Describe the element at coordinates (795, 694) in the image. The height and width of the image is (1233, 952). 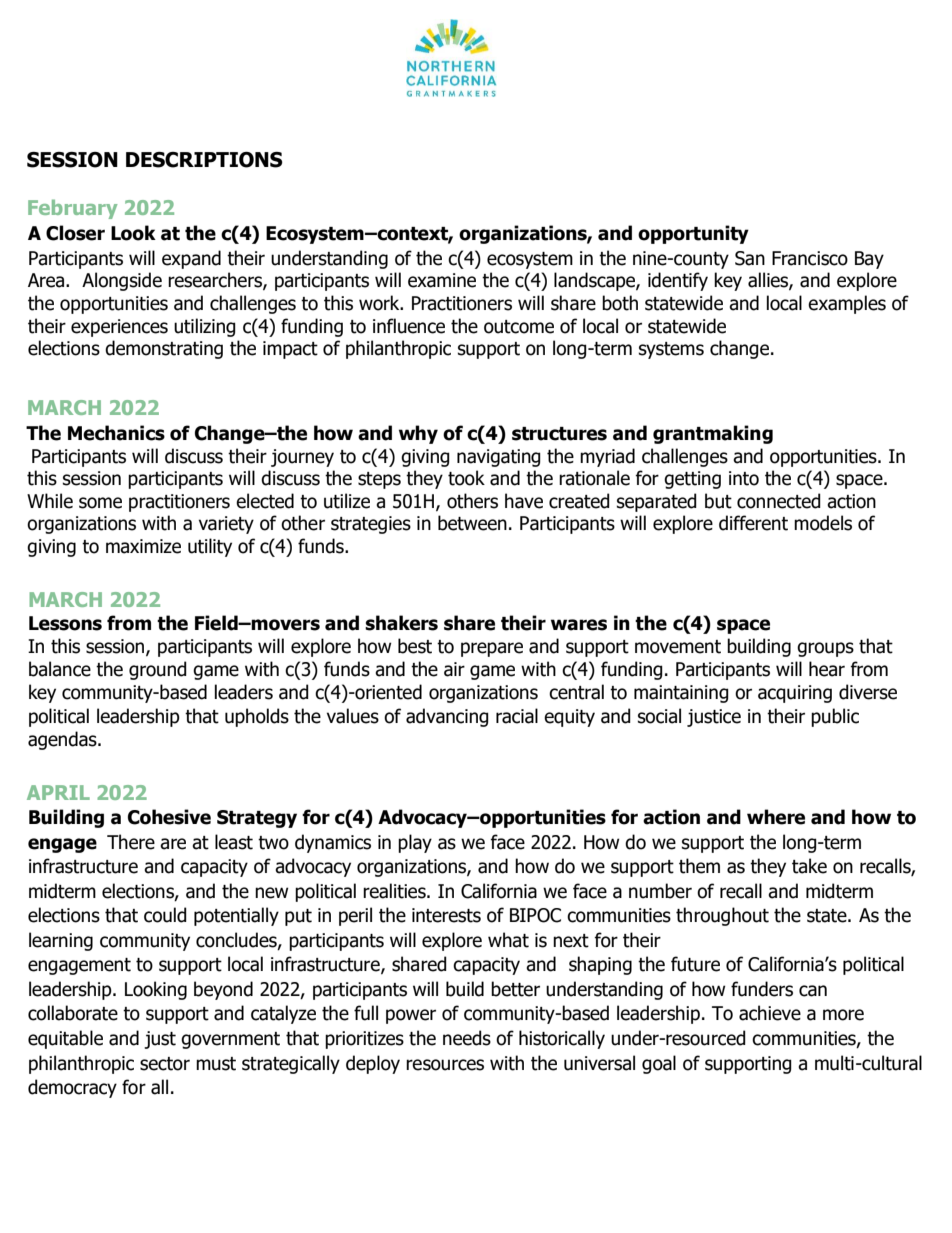
I see `acquiring` at that location.
